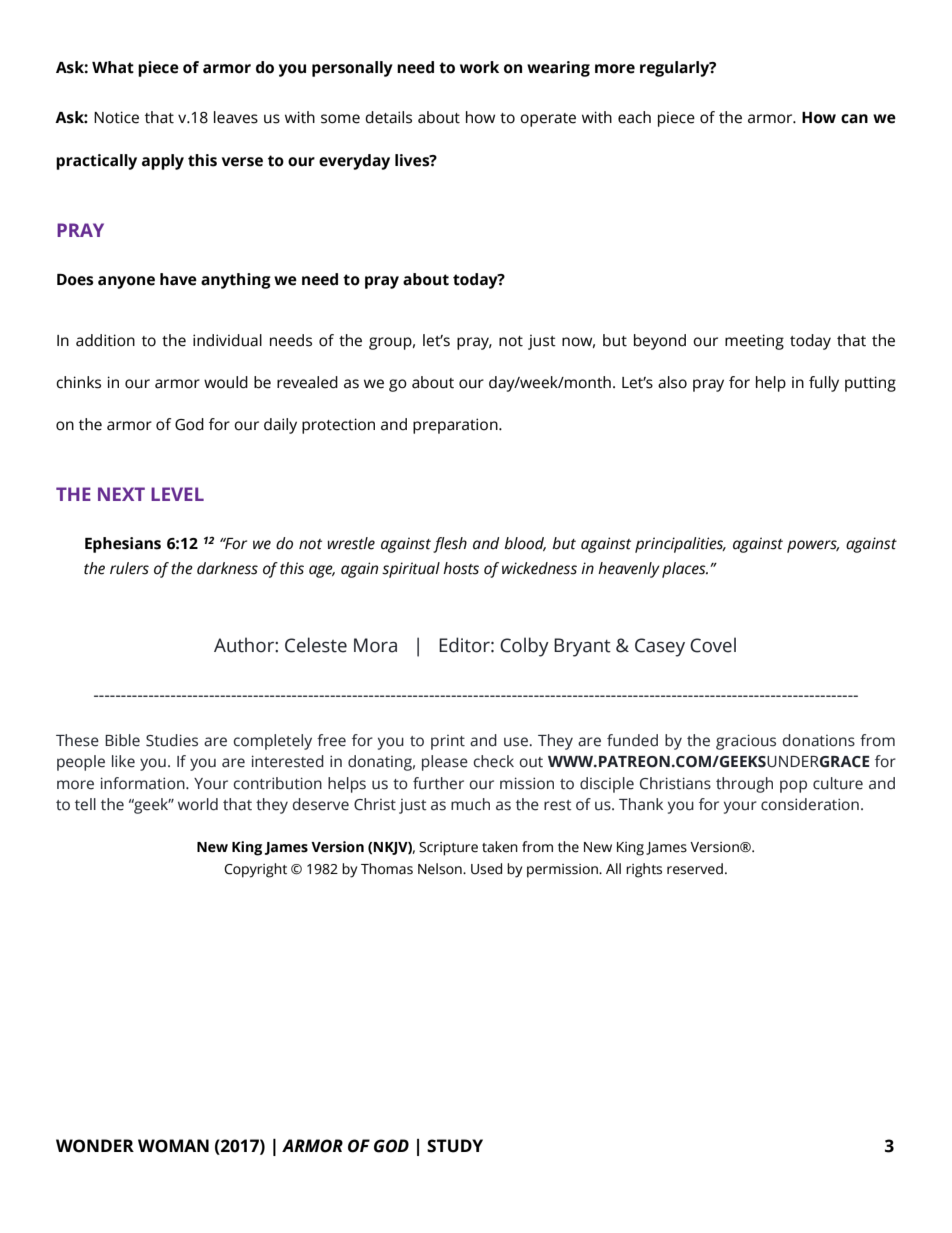 This page has height=1233, width=952. I want to click on STUDY, so click(455, 1146).
